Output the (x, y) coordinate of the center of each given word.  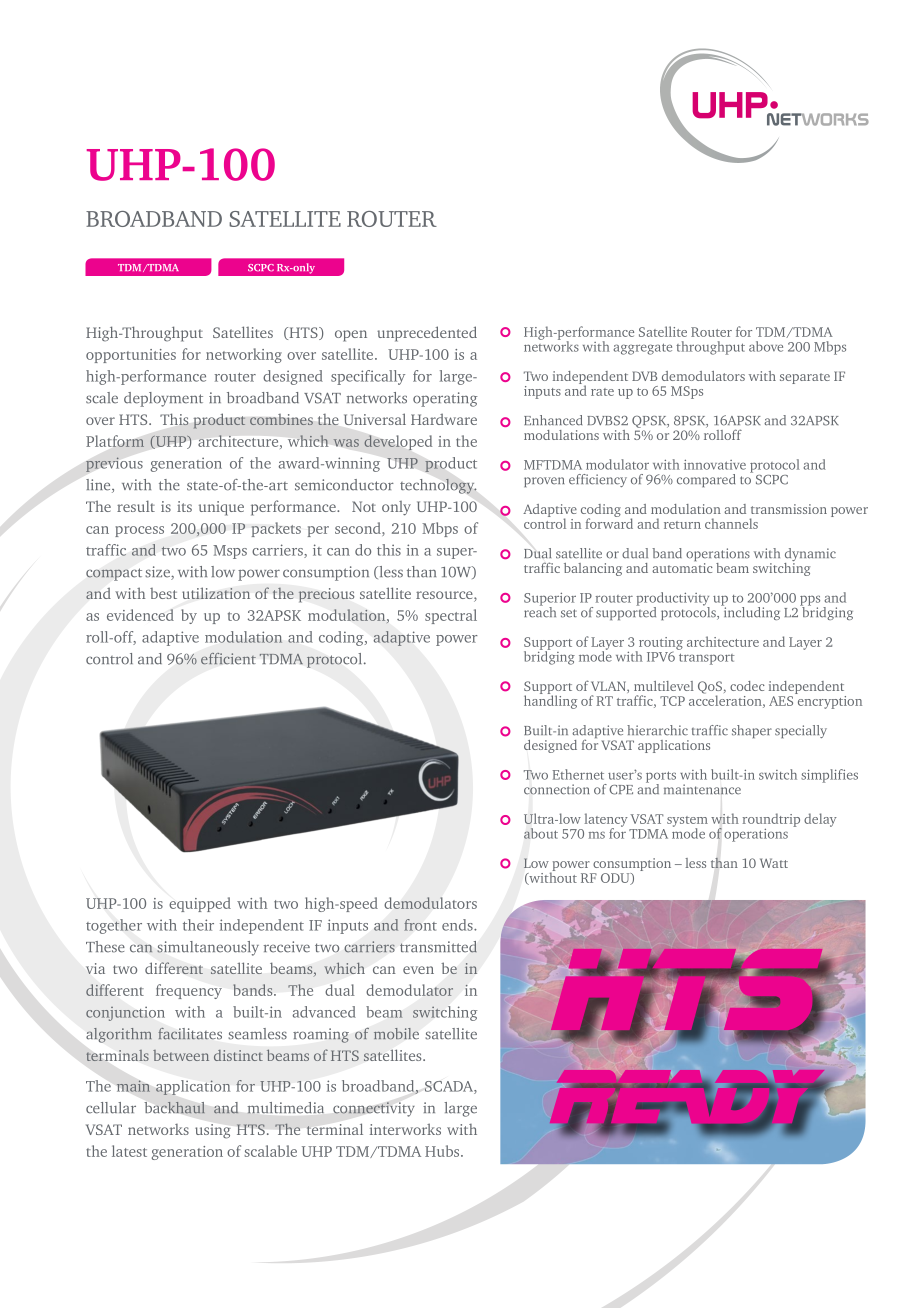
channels (731, 523)
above (766, 346)
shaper (752, 731)
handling (550, 701)
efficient (228, 658)
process (139, 531)
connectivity (374, 1109)
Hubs (443, 1151)
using (213, 1131)
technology (438, 486)
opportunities (131, 356)
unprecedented (427, 334)
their (198, 925)
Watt (774, 863)
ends (458, 925)
